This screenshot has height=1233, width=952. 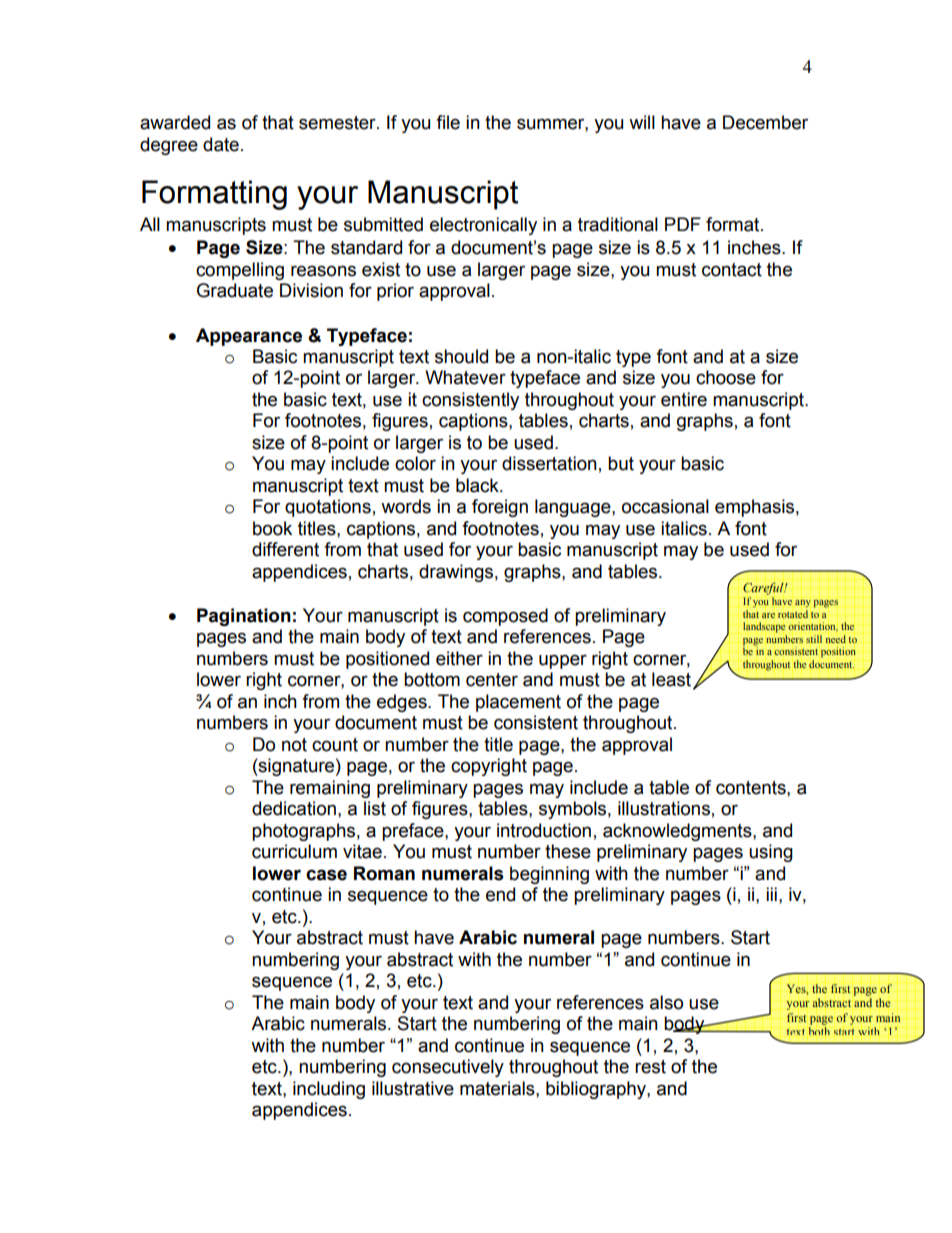 What do you see at coordinates (764, 627) in the screenshot?
I see `landscape` at bounding box center [764, 627].
